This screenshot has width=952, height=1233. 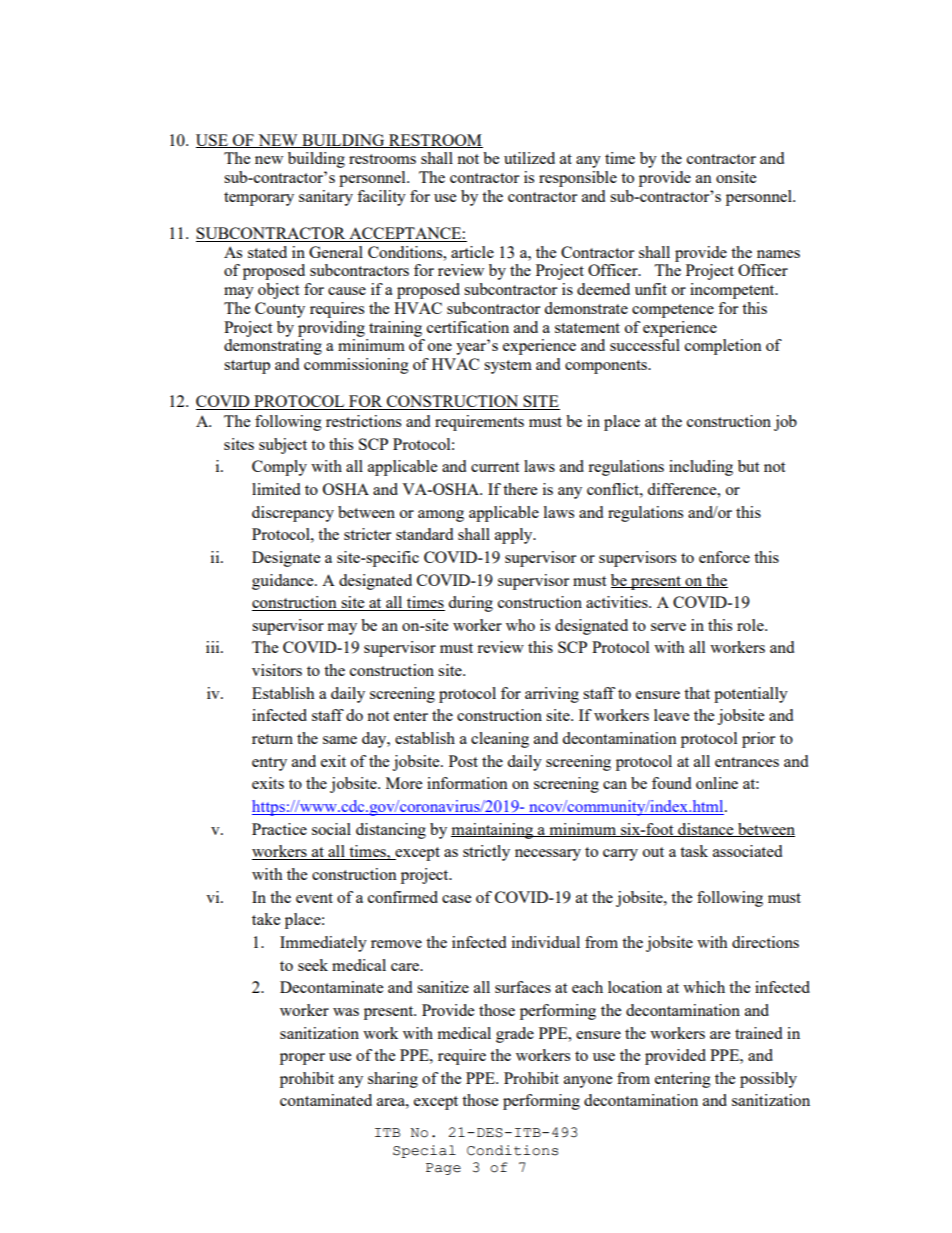 What do you see at coordinates (279, 829) in the screenshot?
I see `Practice` at bounding box center [279, 829].
